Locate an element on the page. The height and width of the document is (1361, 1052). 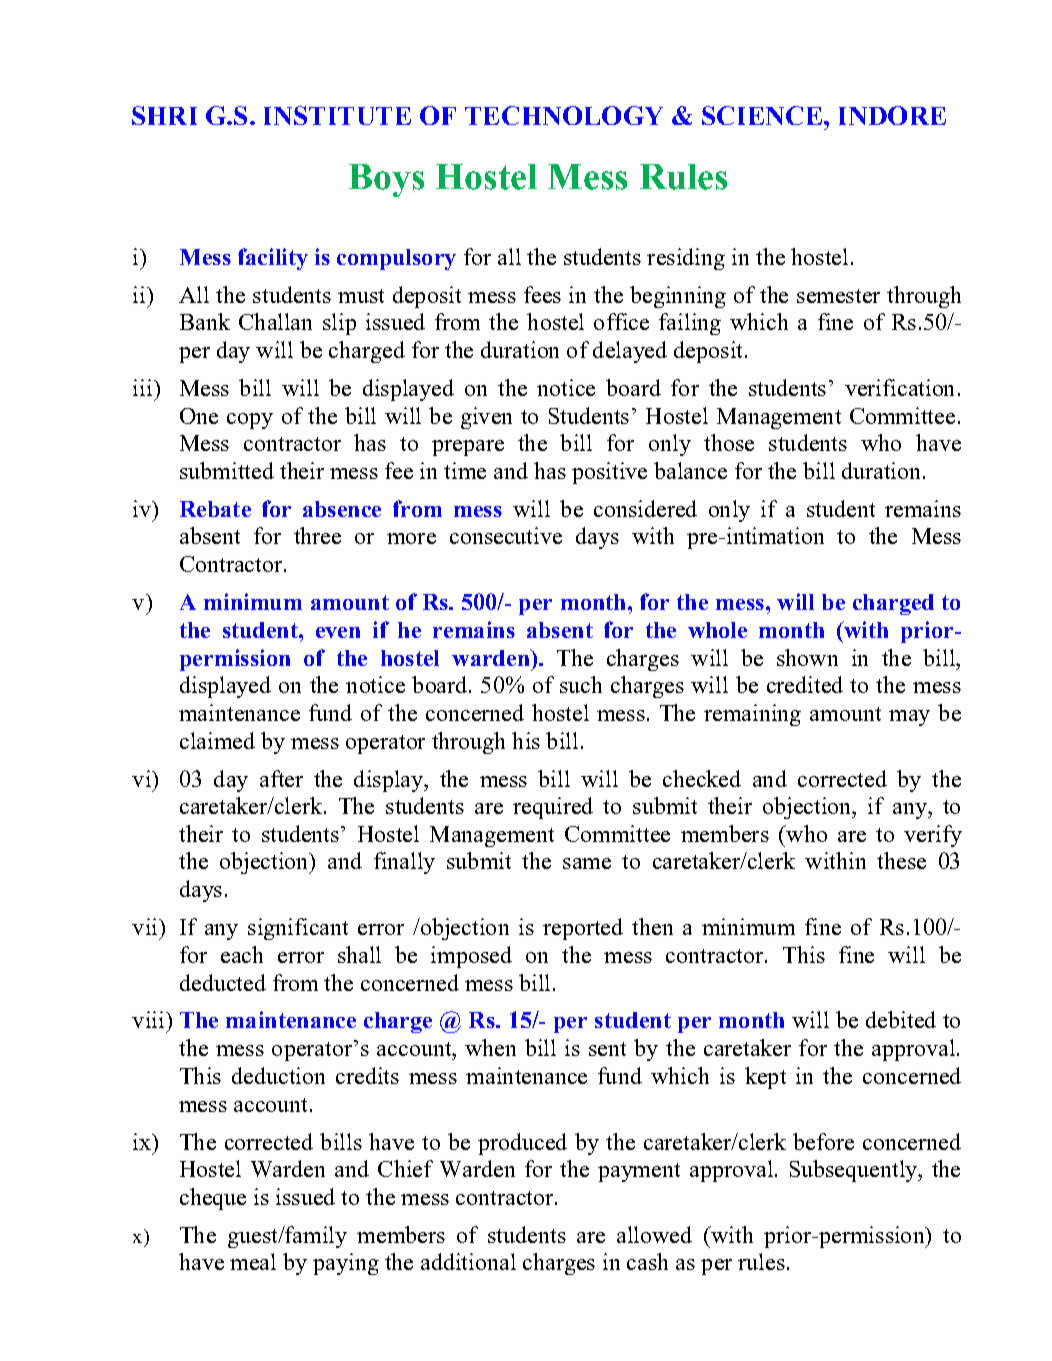
each is located at coordinates (242, 954).
